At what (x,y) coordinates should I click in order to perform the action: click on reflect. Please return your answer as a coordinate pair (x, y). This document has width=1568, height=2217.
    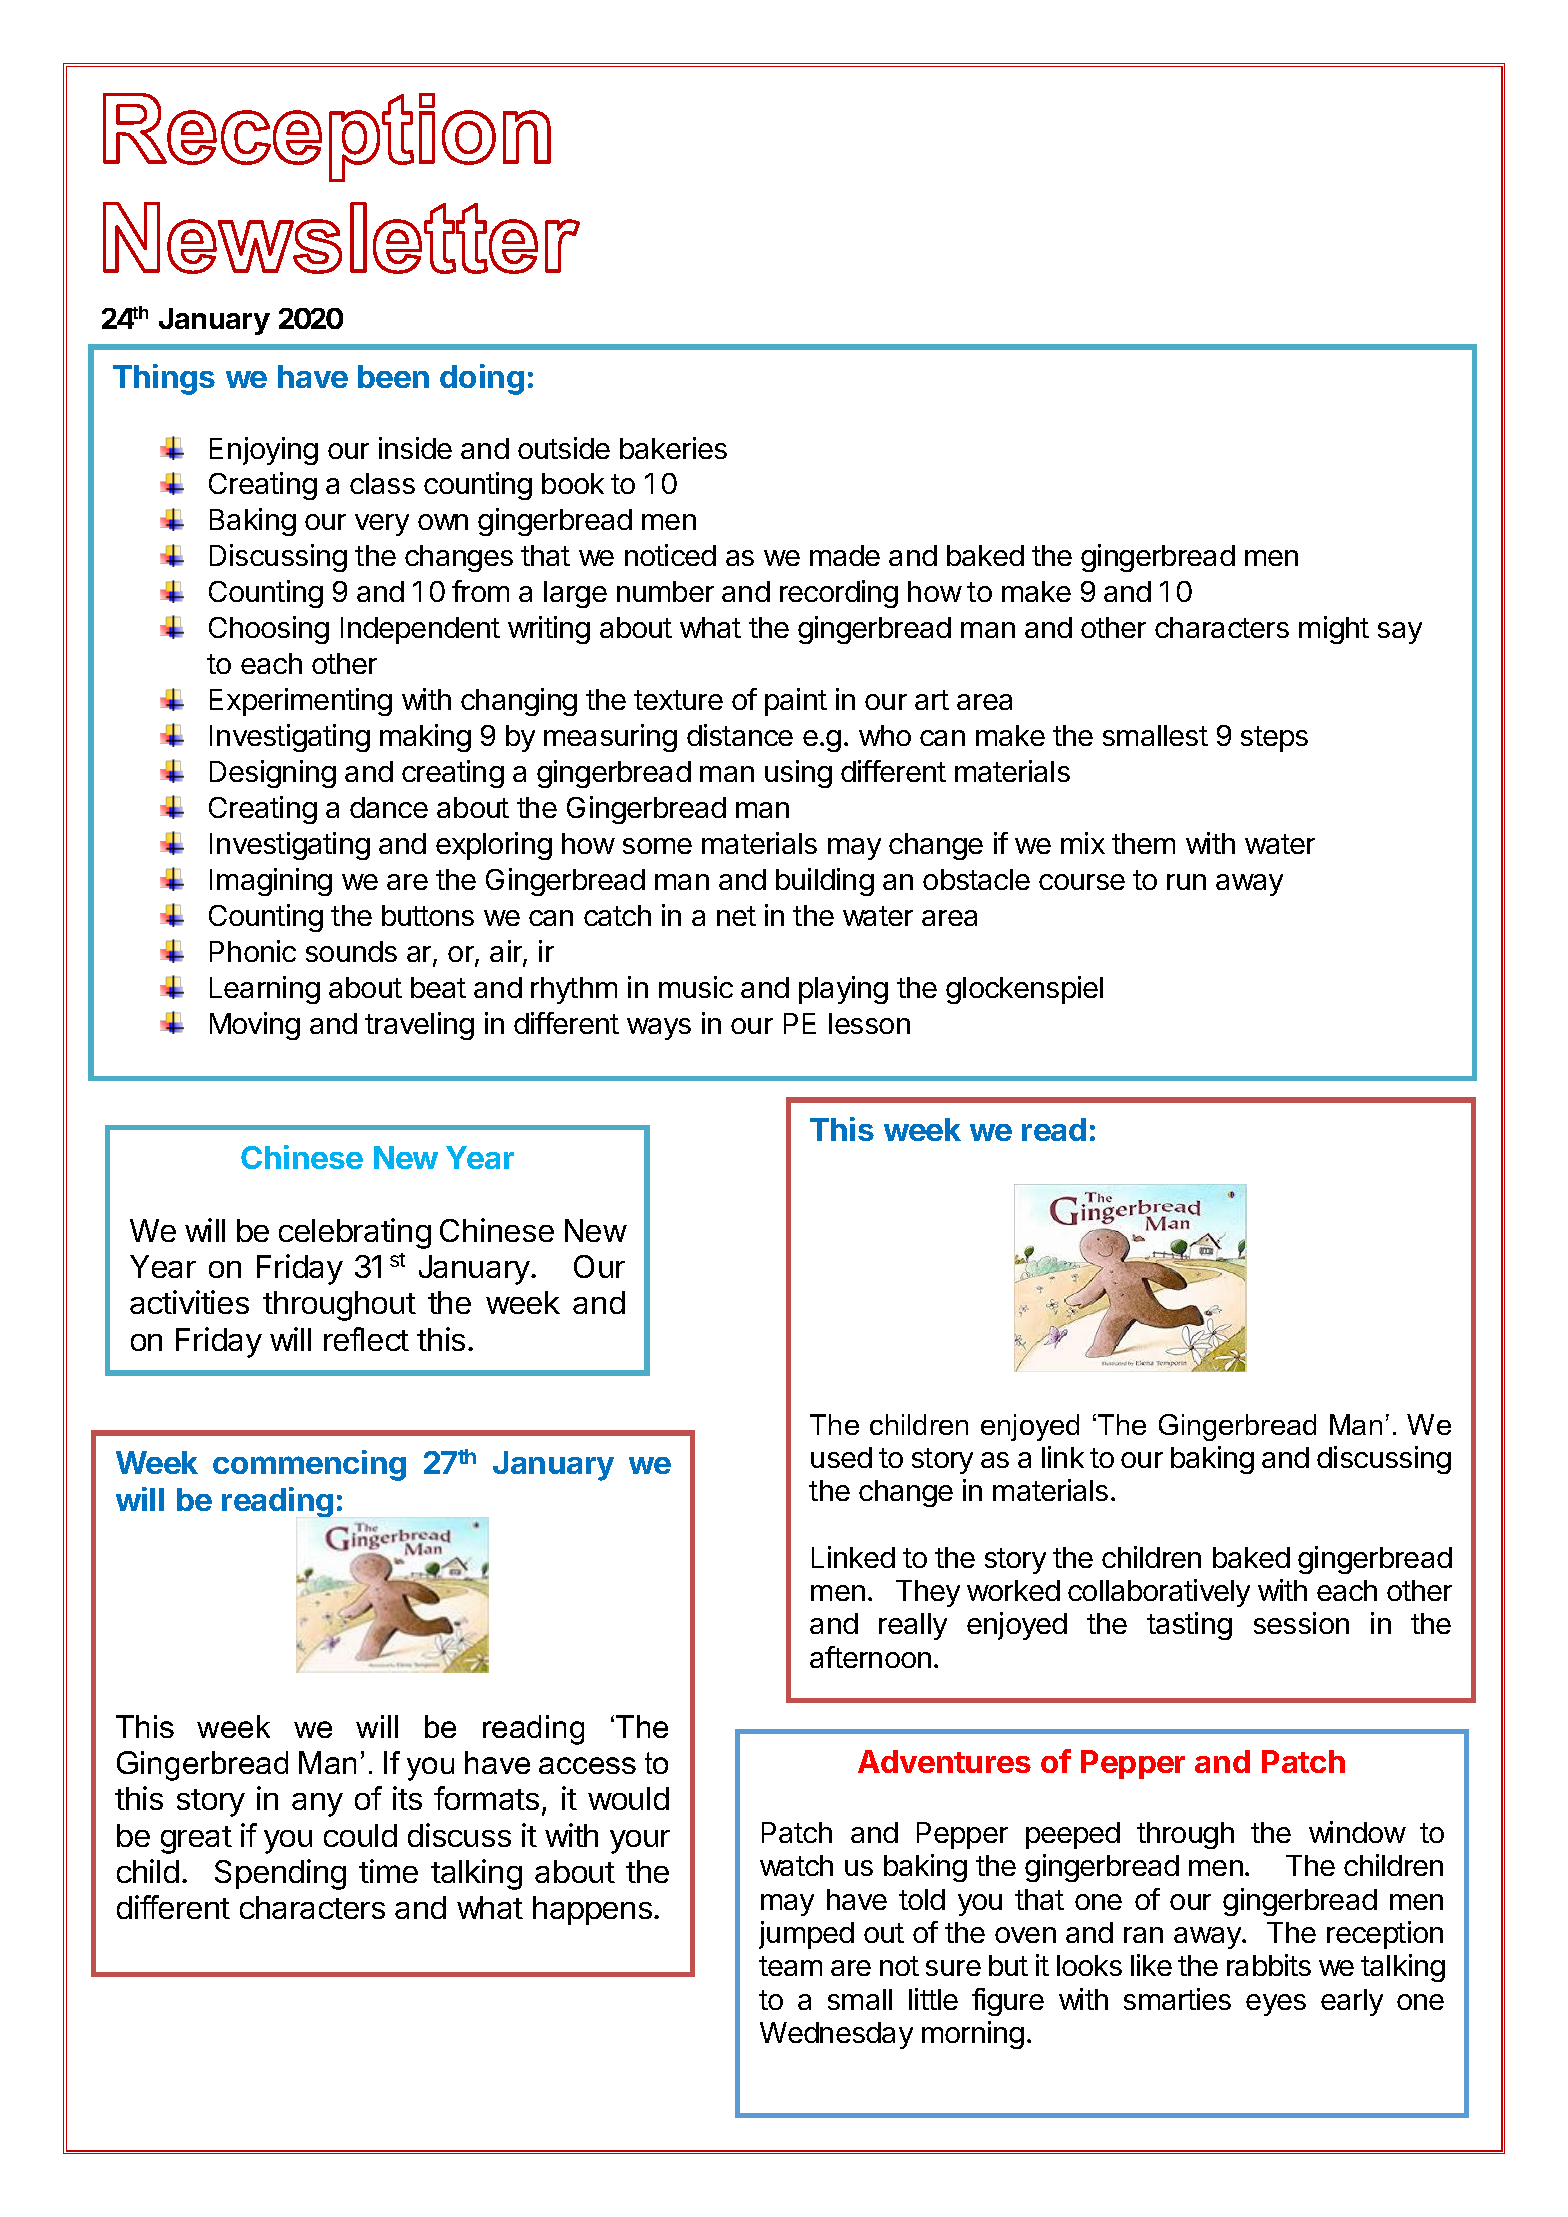
    Looking at the image, I should click on (366, 1339).
